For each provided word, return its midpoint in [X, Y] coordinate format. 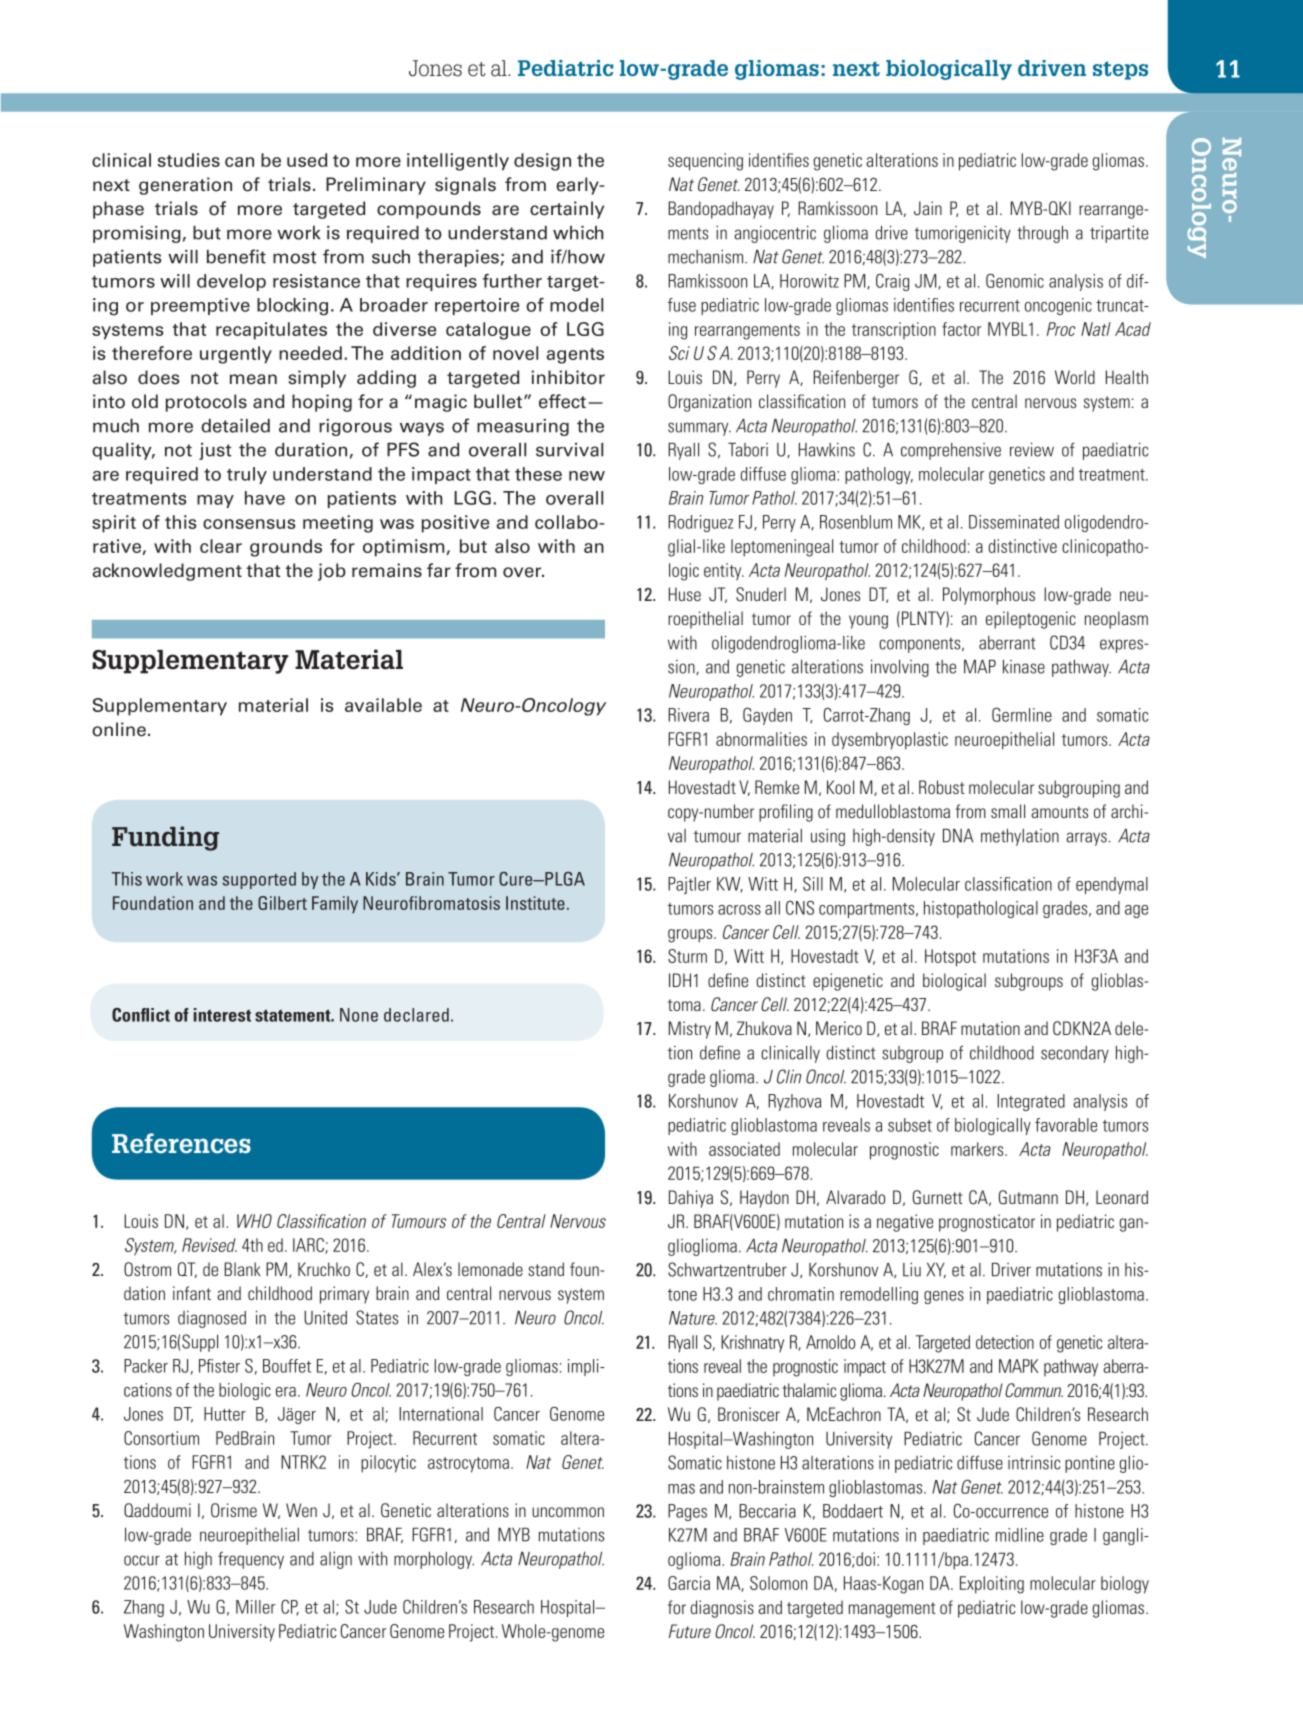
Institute [535, 903]
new [587, 476]
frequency [251, 1560]
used [307, 160]
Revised [209, 1245]
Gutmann [1028, 1197]
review [1032, 450]
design [542, 162]
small [1008, 811]
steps [1120, 70]
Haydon [764, 1199]
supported [259, 880]
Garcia [689, 1583]
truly [247, 475]
